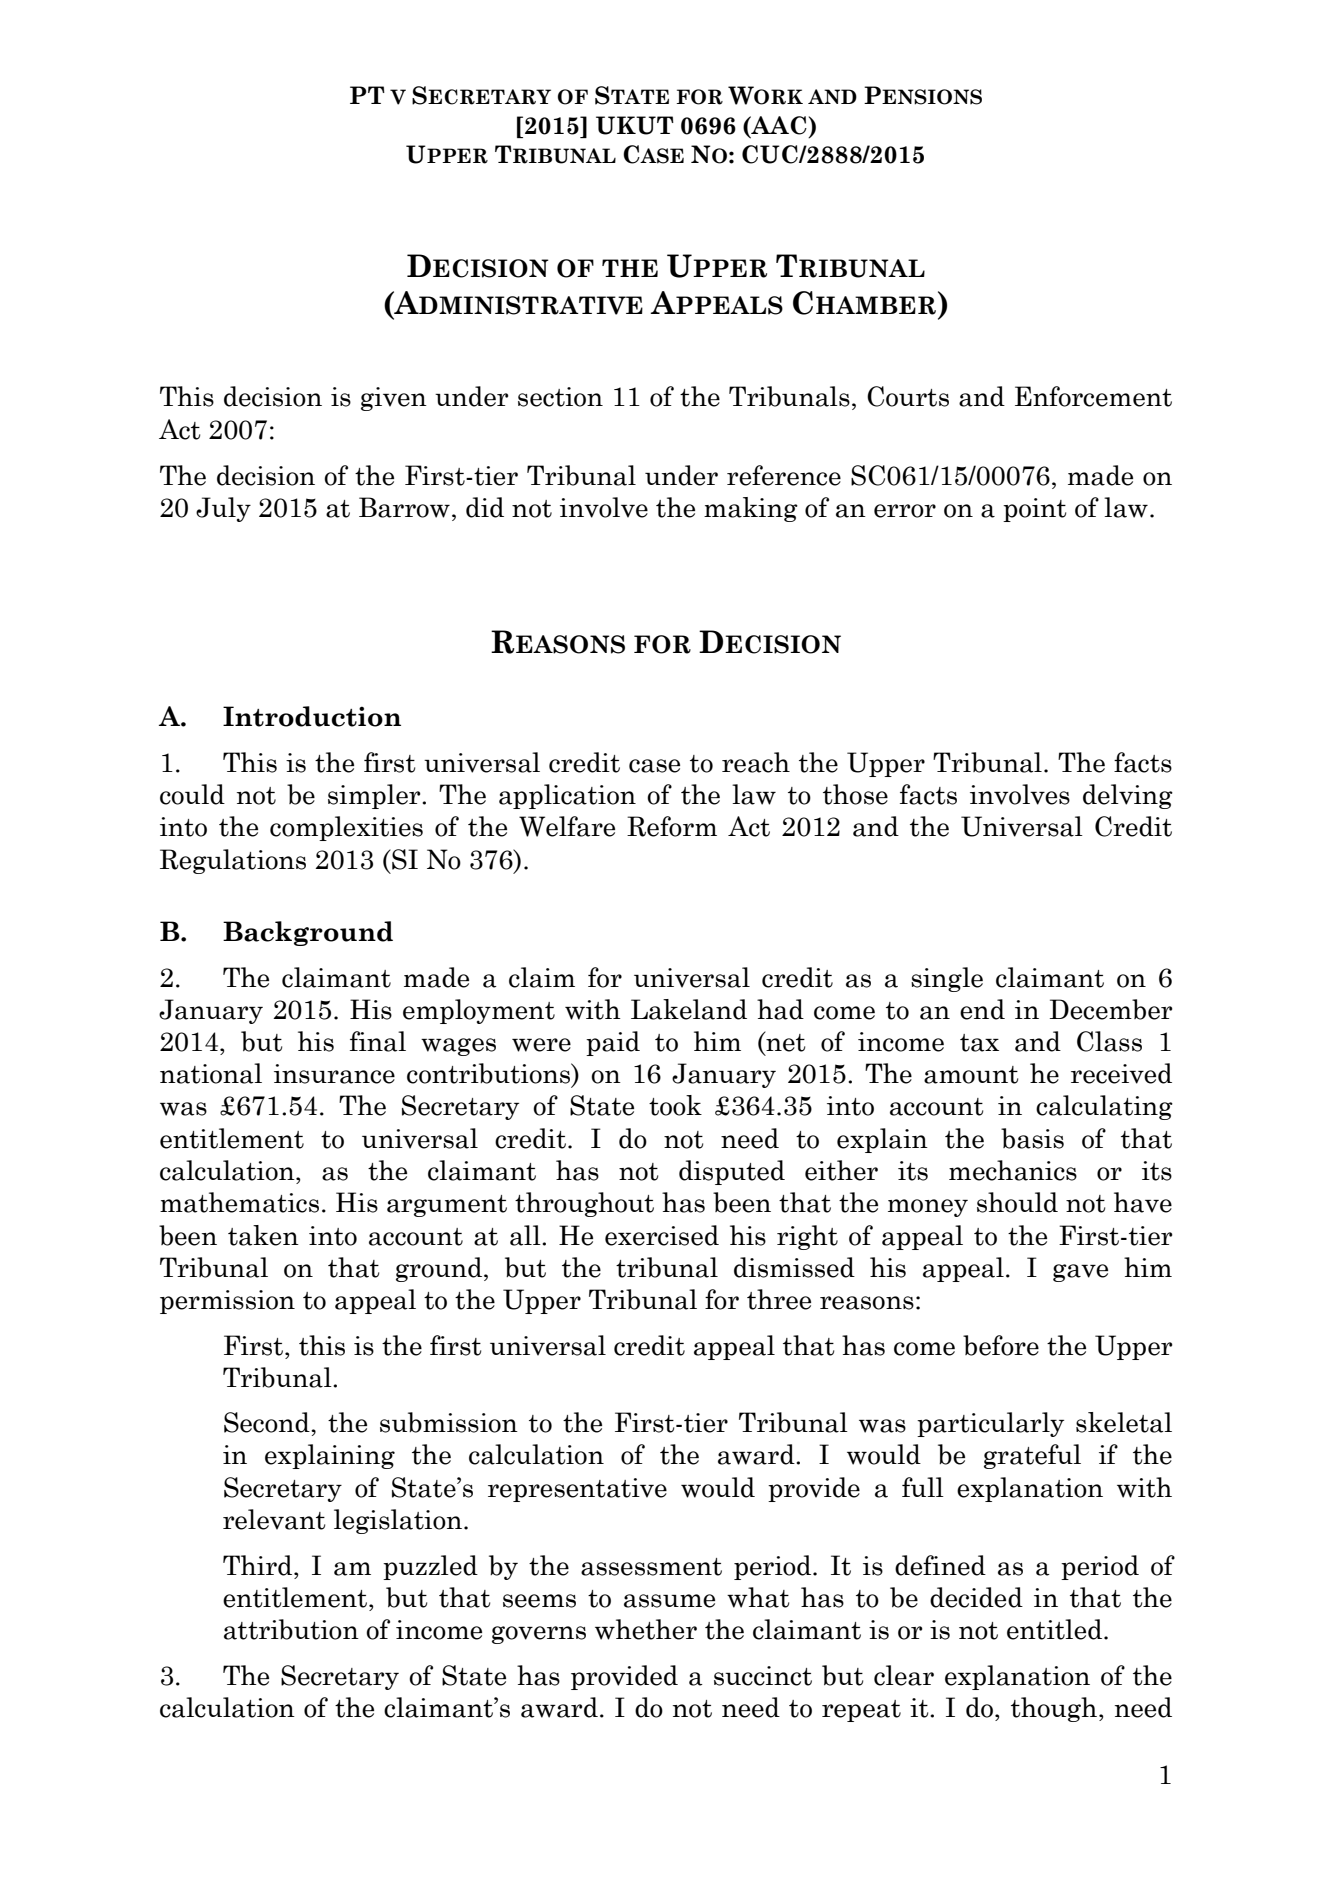 This screenshot has height=1881, width=1330. I want to click on Second, so click(268, 1422).
